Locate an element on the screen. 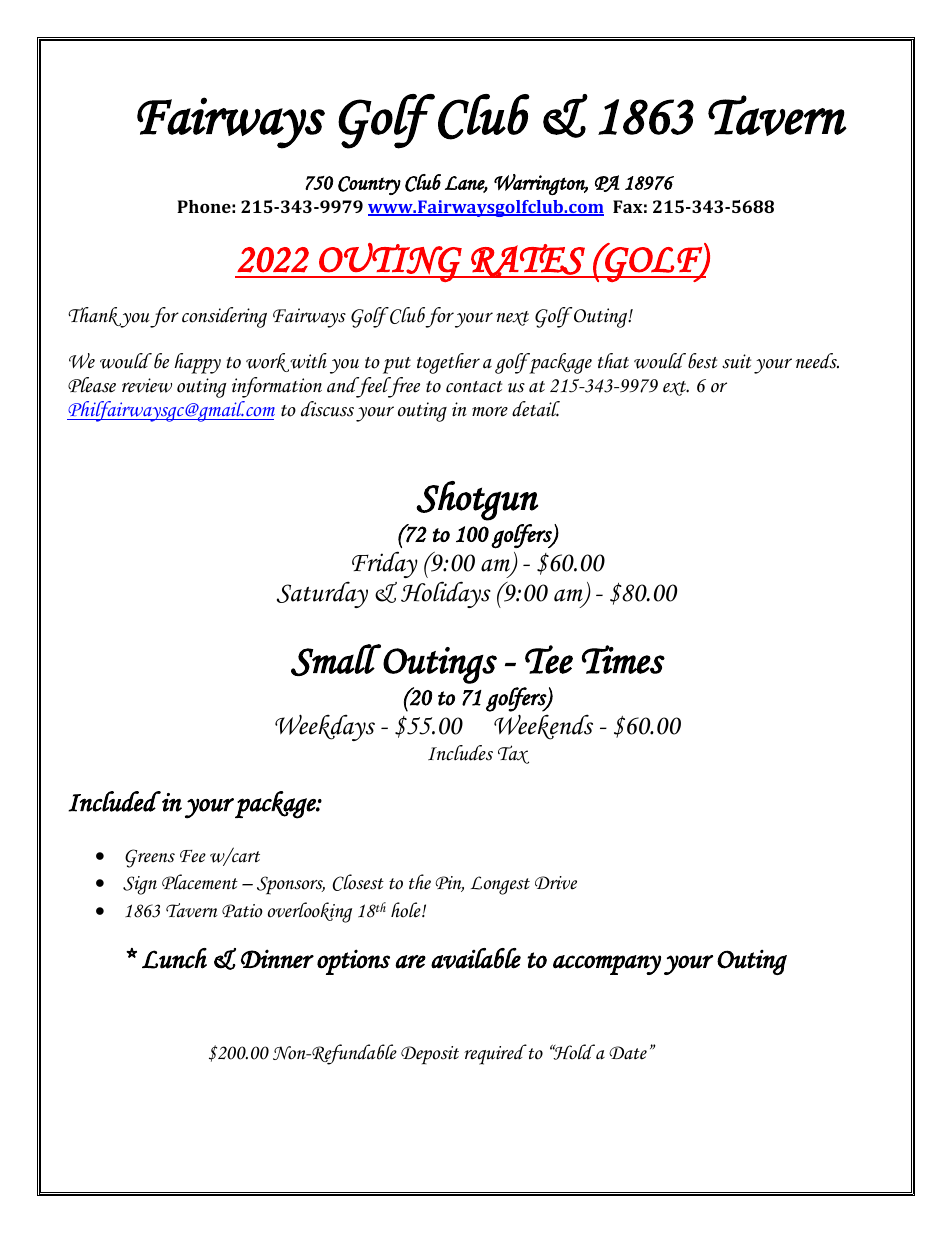  suit is located at coordinates (736, 361).
